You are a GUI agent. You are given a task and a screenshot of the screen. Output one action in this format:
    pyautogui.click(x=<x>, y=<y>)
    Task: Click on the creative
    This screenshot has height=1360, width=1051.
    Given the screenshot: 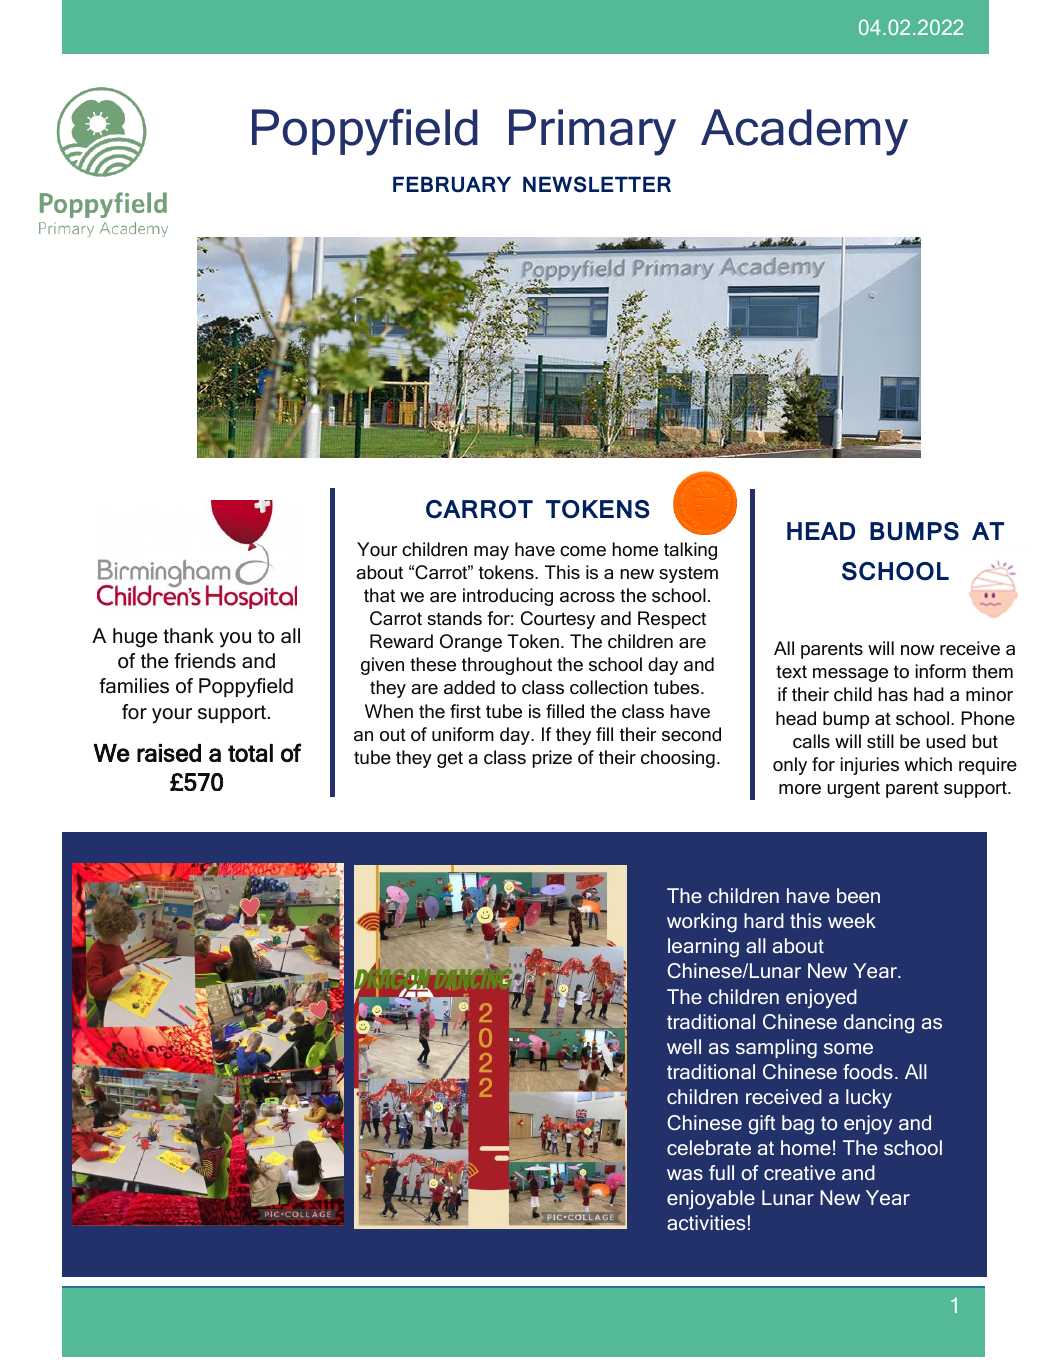 What is the action you would take?
    pyautogui.click(x=799, y=1172)
